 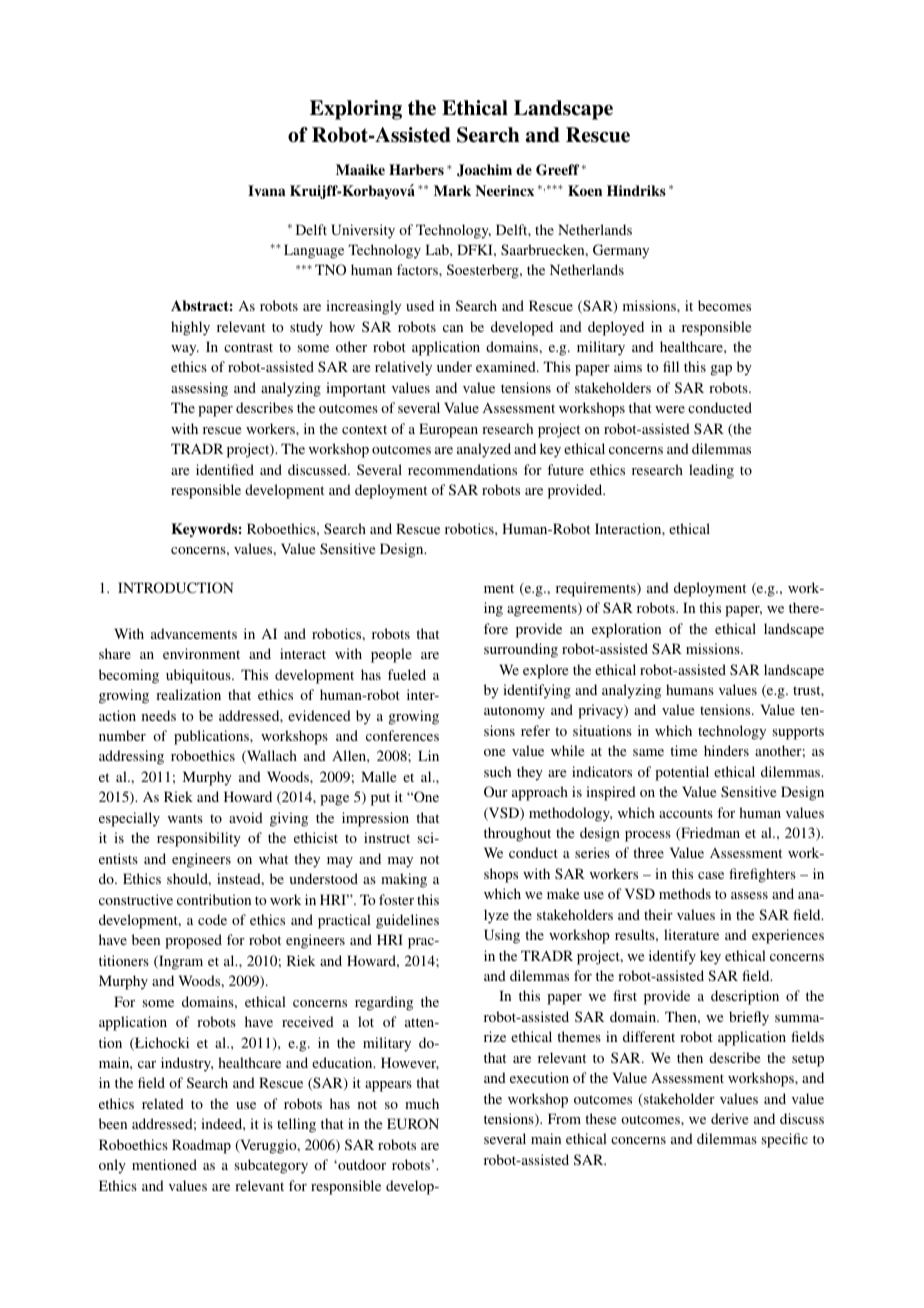 I want to click on ubiquitous, so click(x=199, y=676).
